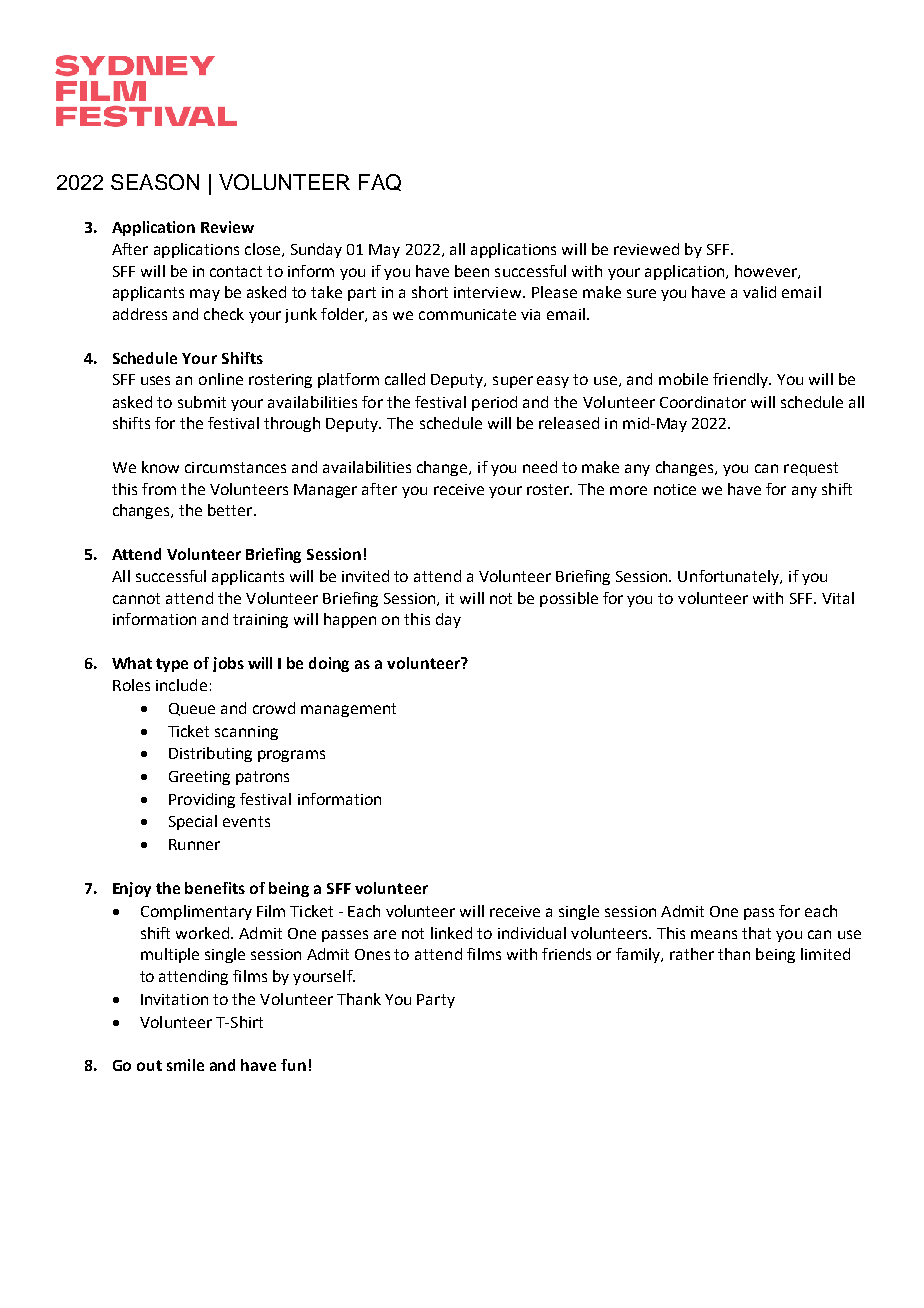 This screenshot has height=1308, width=924. Describe the element at coordinates (185, 1065) in the screenshot. I see `smile` at that location.
